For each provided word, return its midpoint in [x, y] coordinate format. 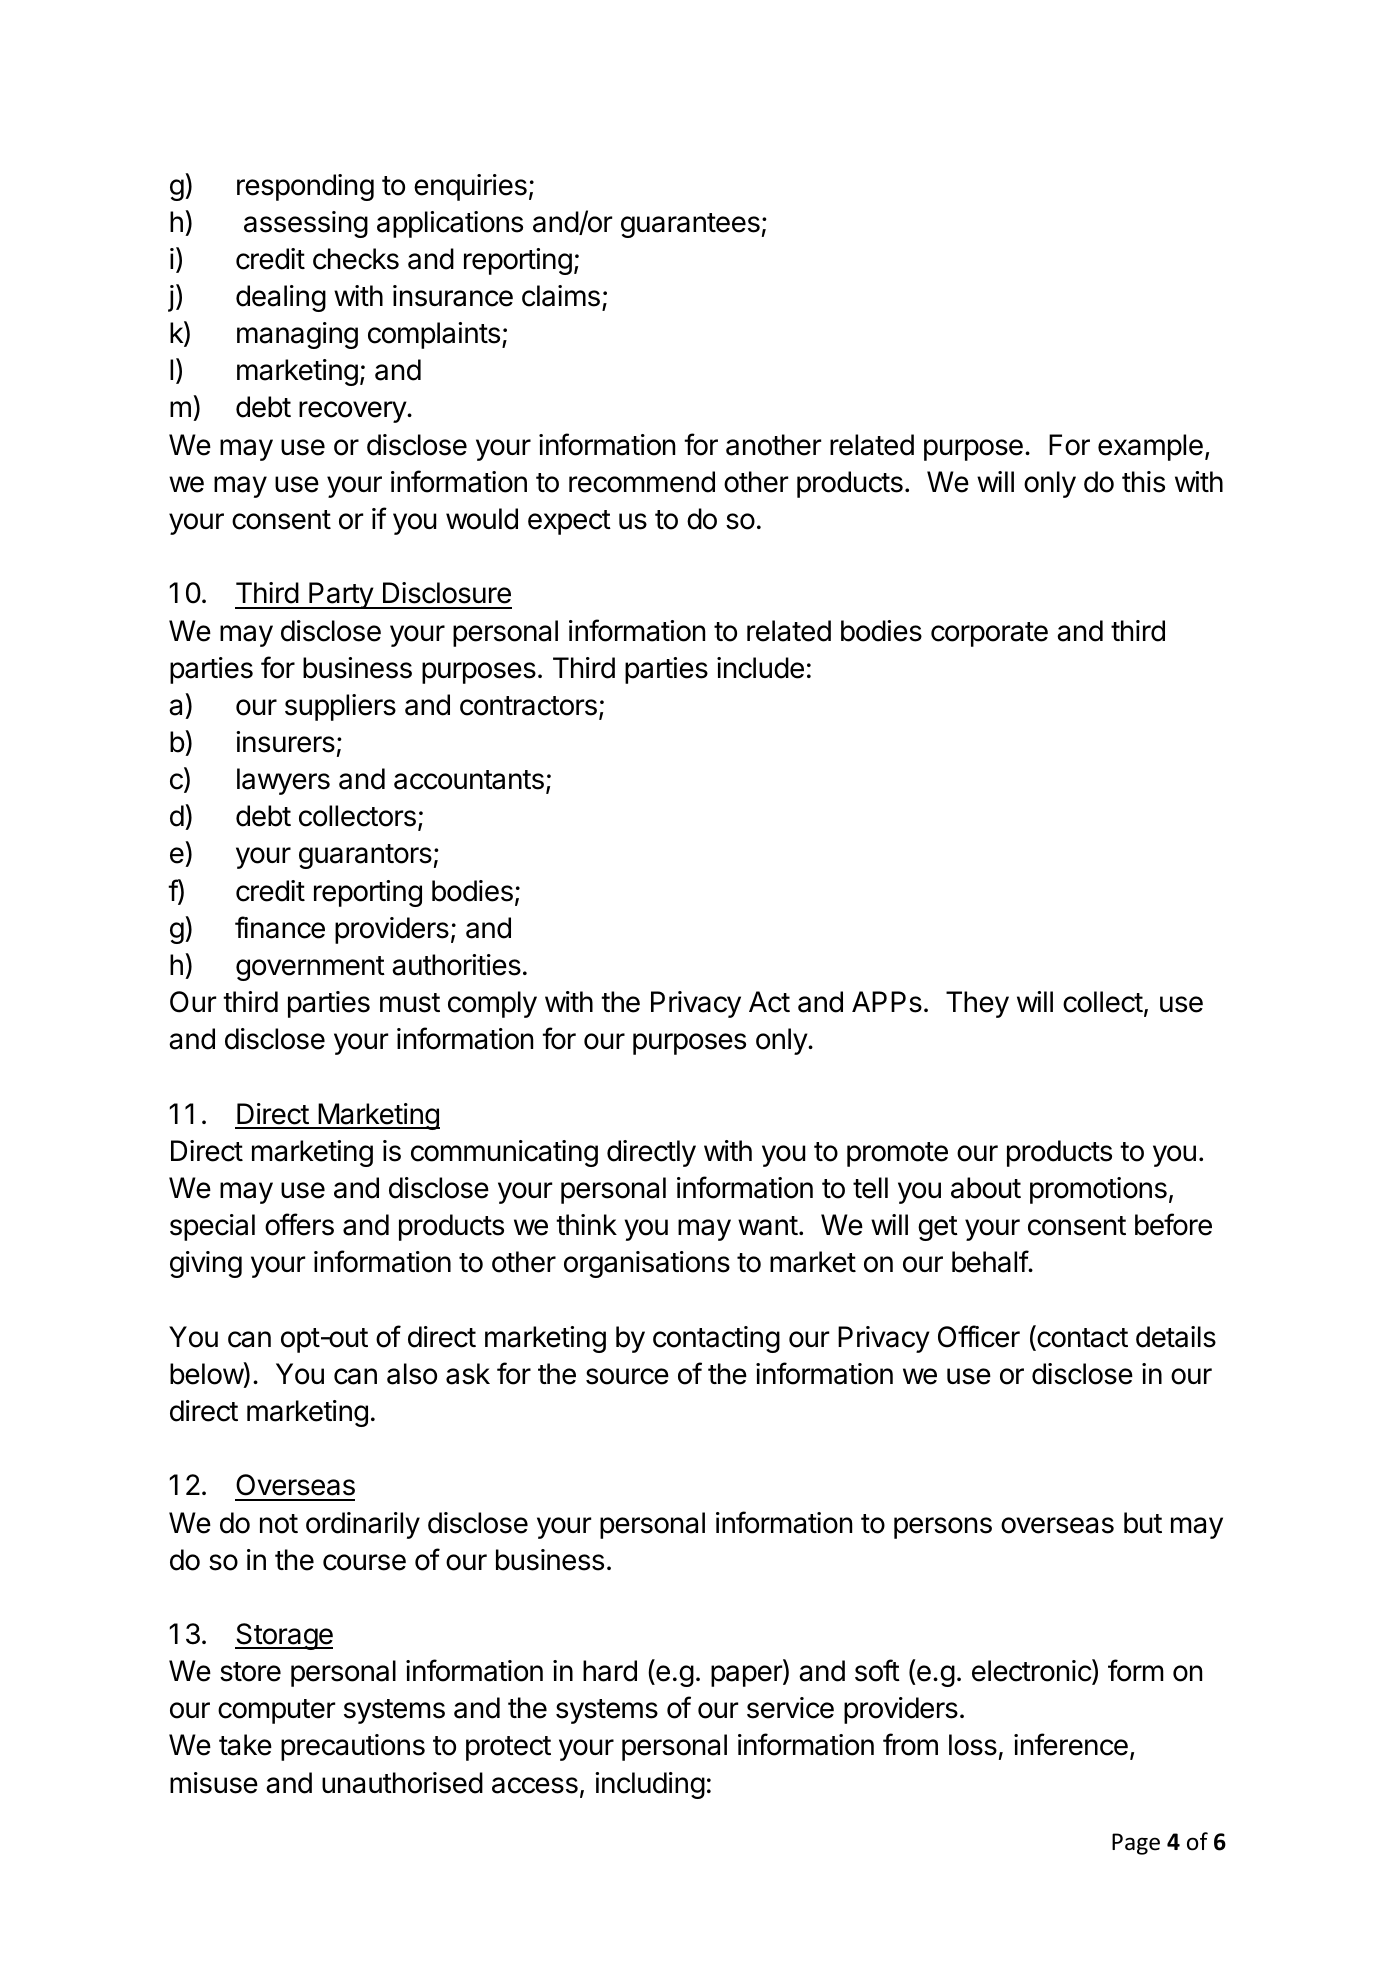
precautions [353, 1747]
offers [299, 1224]
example [1150, 447]
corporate [989, 634]
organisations [647, 1264]
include [760, 668]
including [650, 1785]
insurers [285, 742]
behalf [990, 1261]
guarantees [690, 225]
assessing [306, 224]
